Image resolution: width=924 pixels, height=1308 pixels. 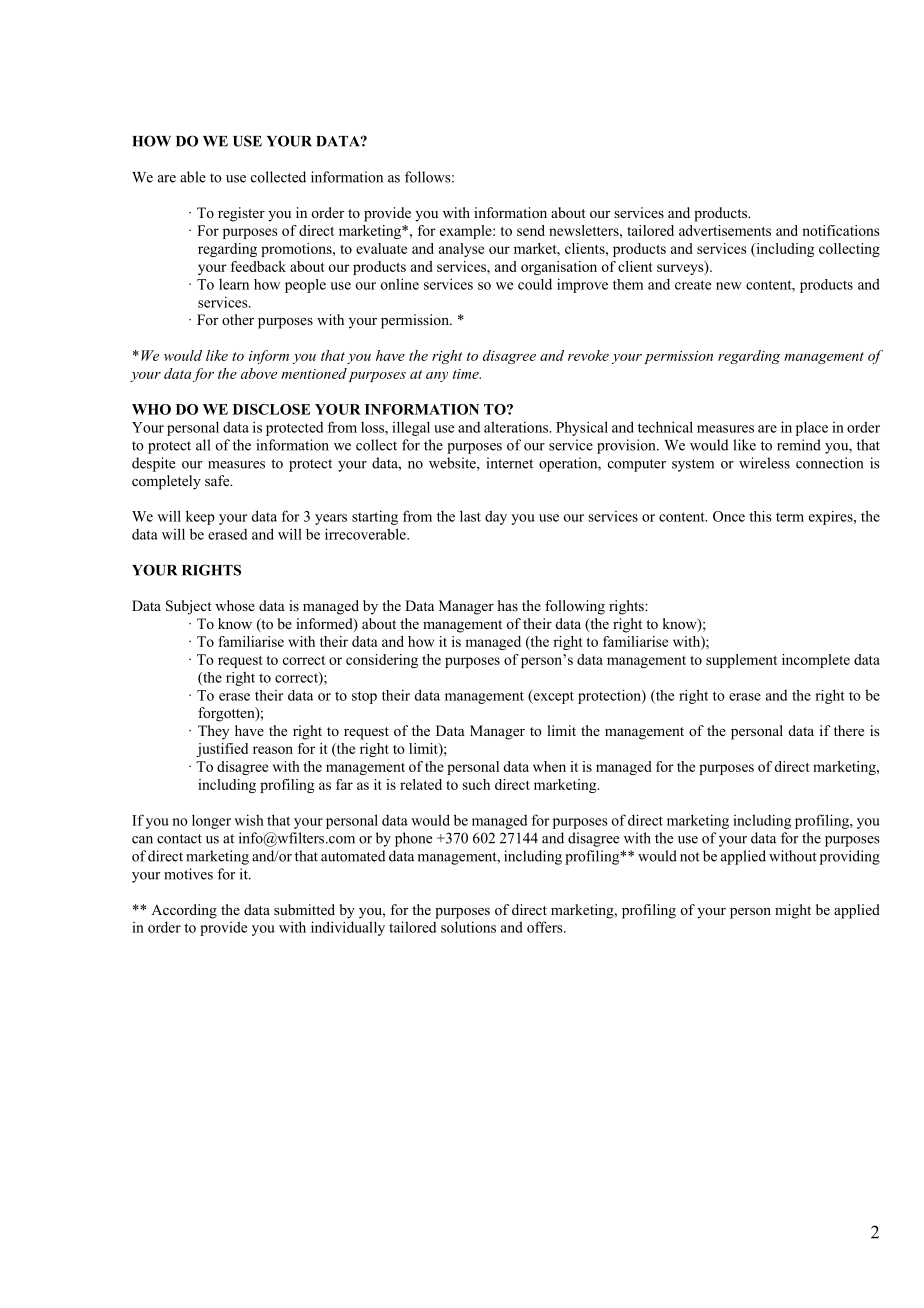 What do you see at coordinates (517, 427) in the image?
I see `alterations` at bounding box center [517, 427].
